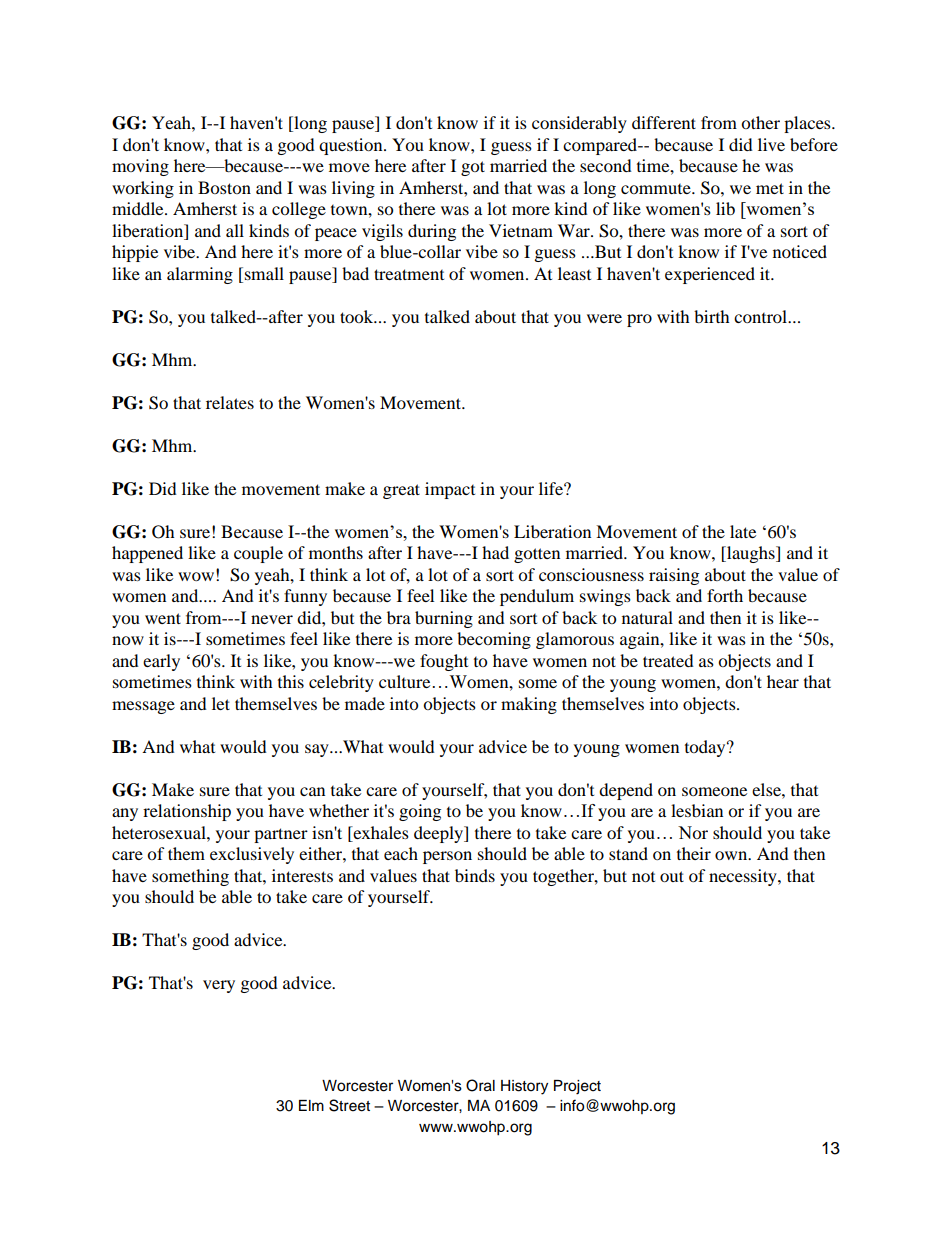 This image has height=1233, width=952. What do you see at coordinates (252, 855) in the image?
I see `exclusively` at bounding box center [252, 855].
